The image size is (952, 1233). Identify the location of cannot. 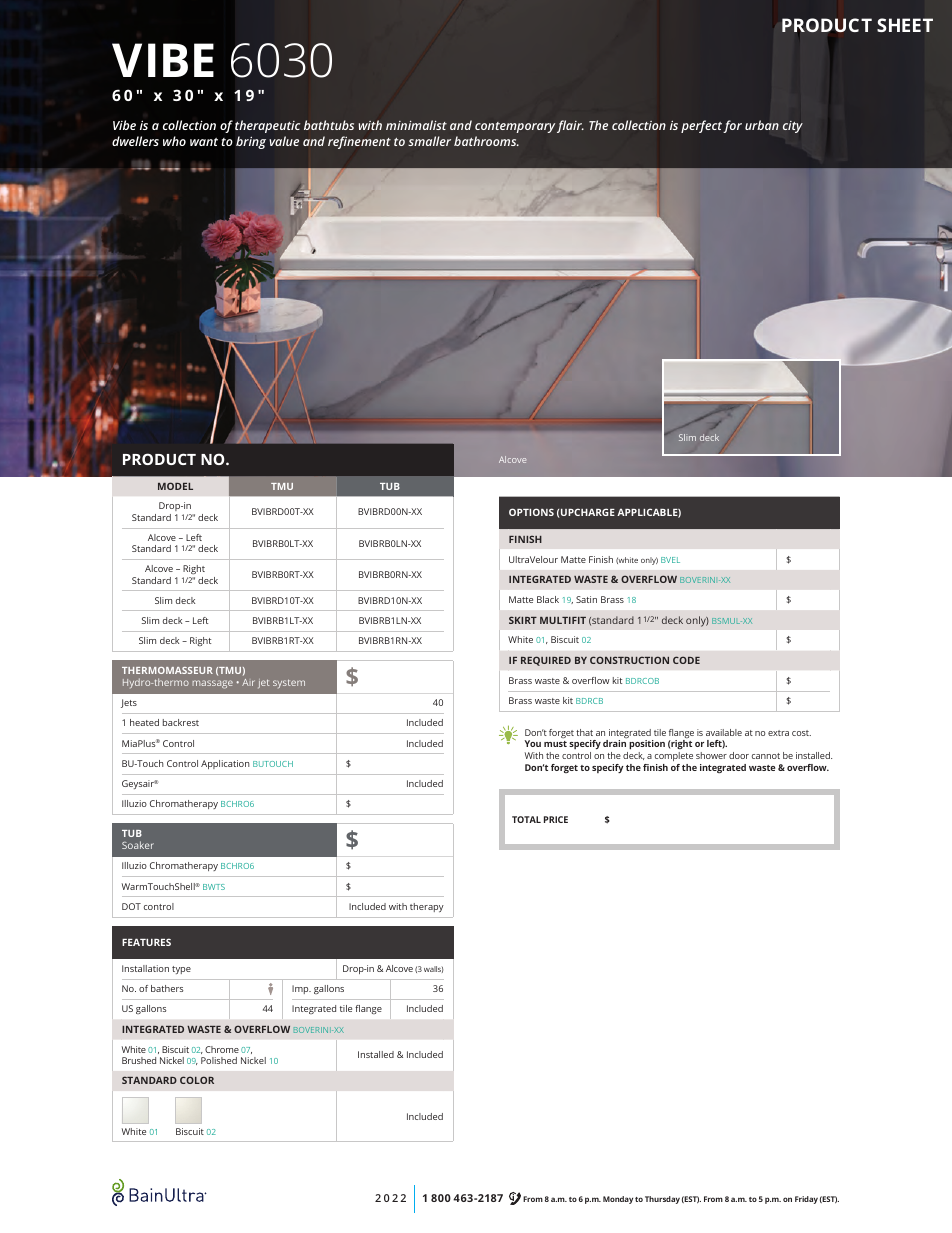
(766, 756).
